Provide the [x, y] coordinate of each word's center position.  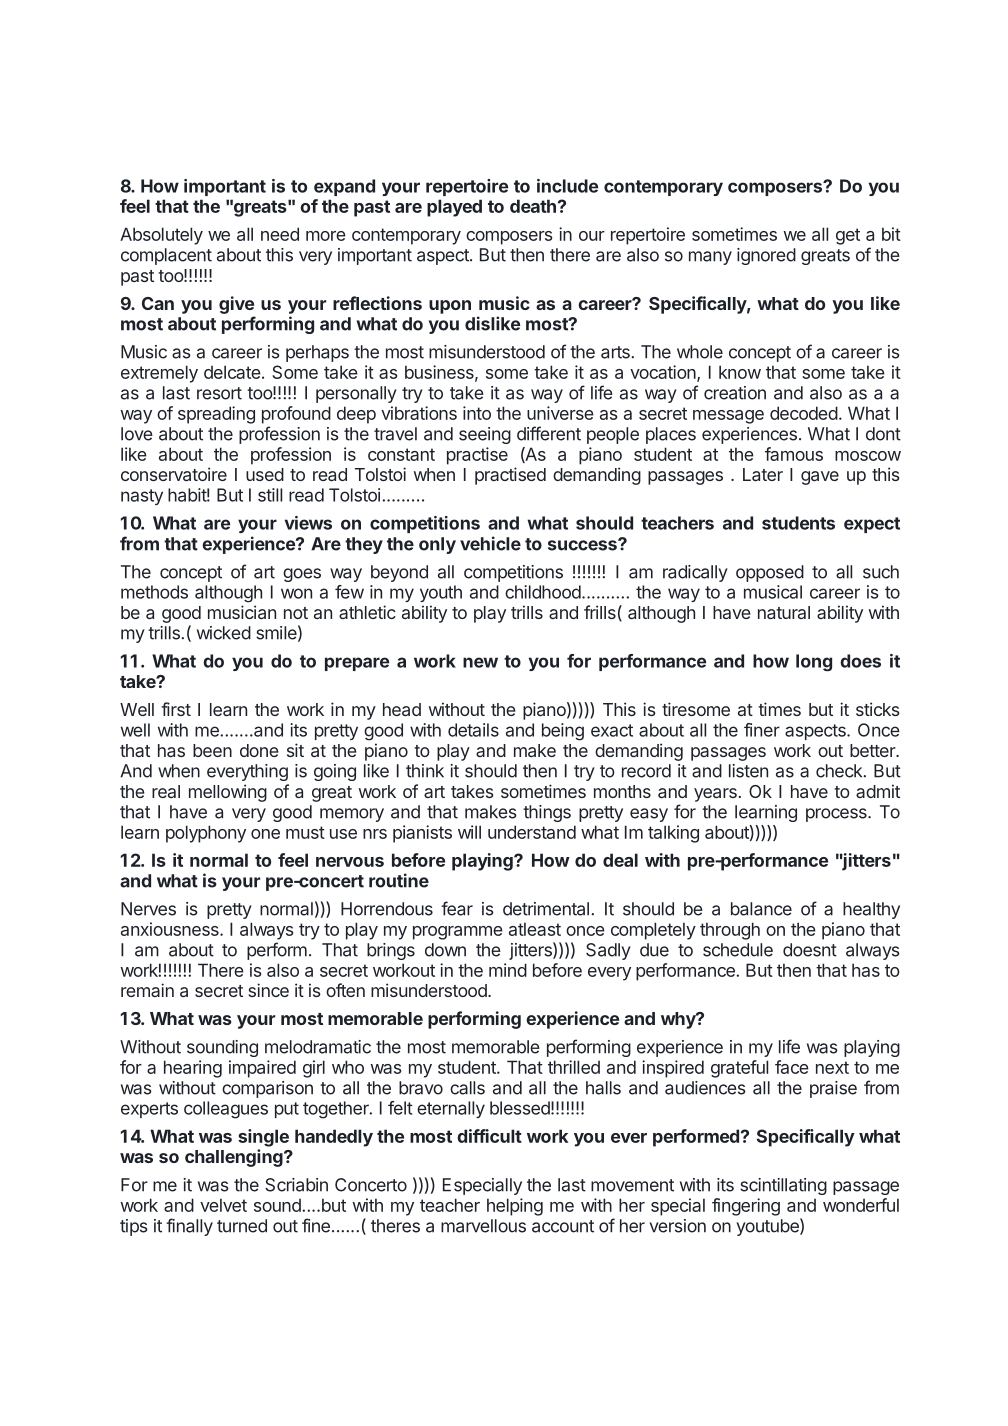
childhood [543, 592]
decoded [804, 413]
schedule [738, 950]
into [477, 413]
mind [508, 970]
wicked [224, 633]
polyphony [206, 834]
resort [219, 393]
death [533, 206]
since [269, 990]
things [547, 813]
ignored [766, 256]
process [837, 815]
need [280, 234]
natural [784, 612]
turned [242, 1226]
